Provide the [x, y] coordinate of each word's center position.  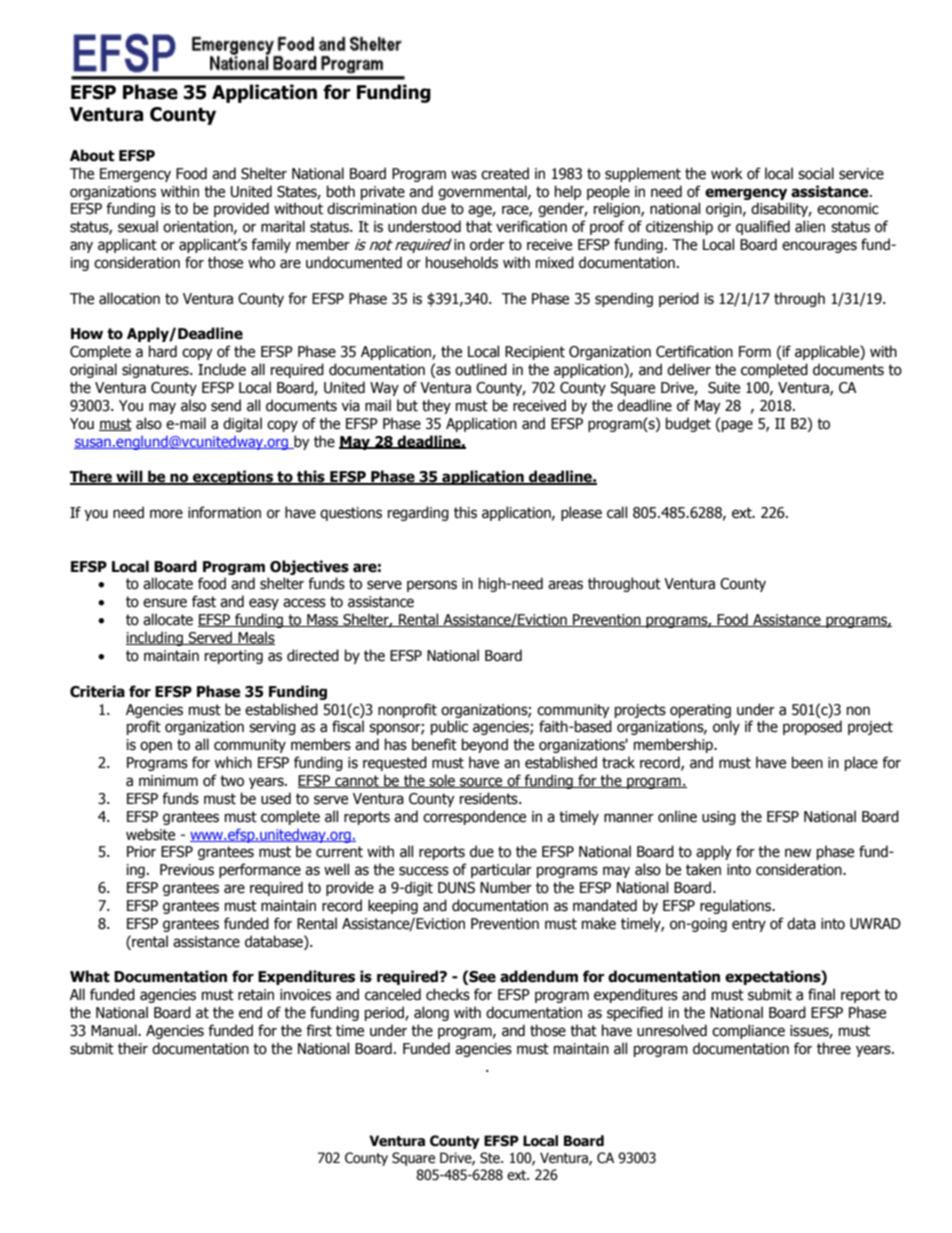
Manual [115, 1030]
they [436, 406]
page [736, 426]
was [464, 175]
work [727, 173]
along [431, 1013]
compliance [748, 1031]
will [129, 477]
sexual [138, 226]
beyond [485, 745]
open [156, 747]
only [726, 727]
